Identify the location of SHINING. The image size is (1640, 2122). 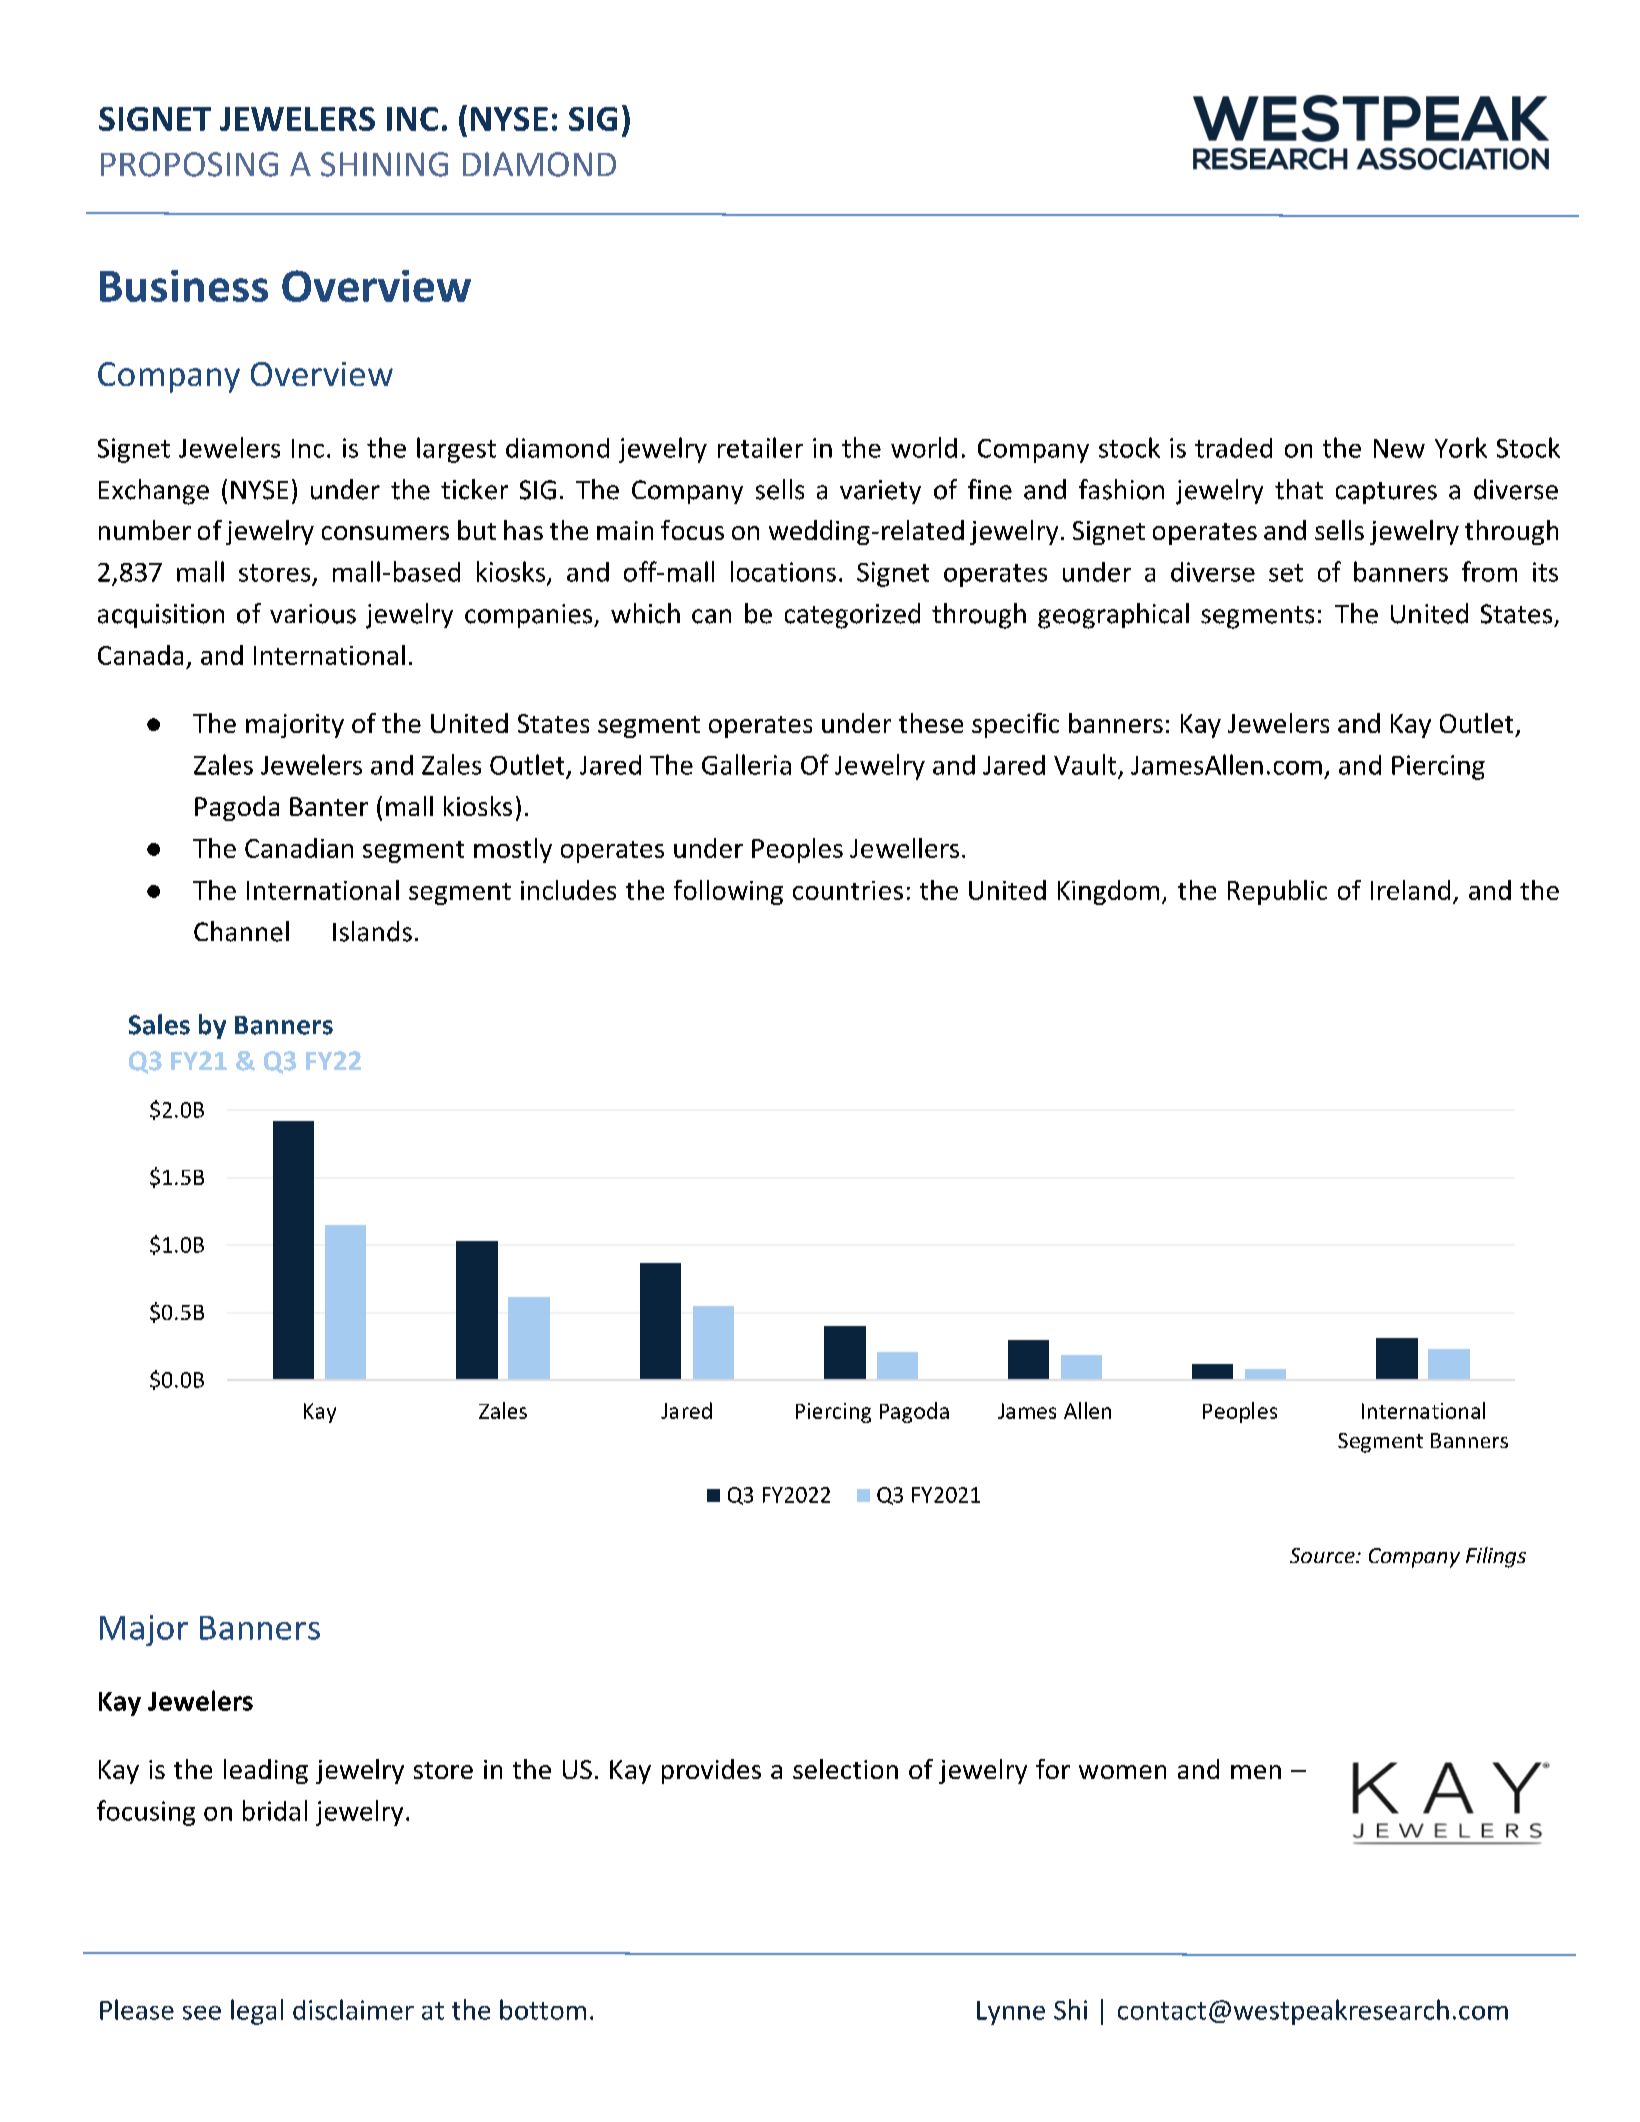
(384, 164).
